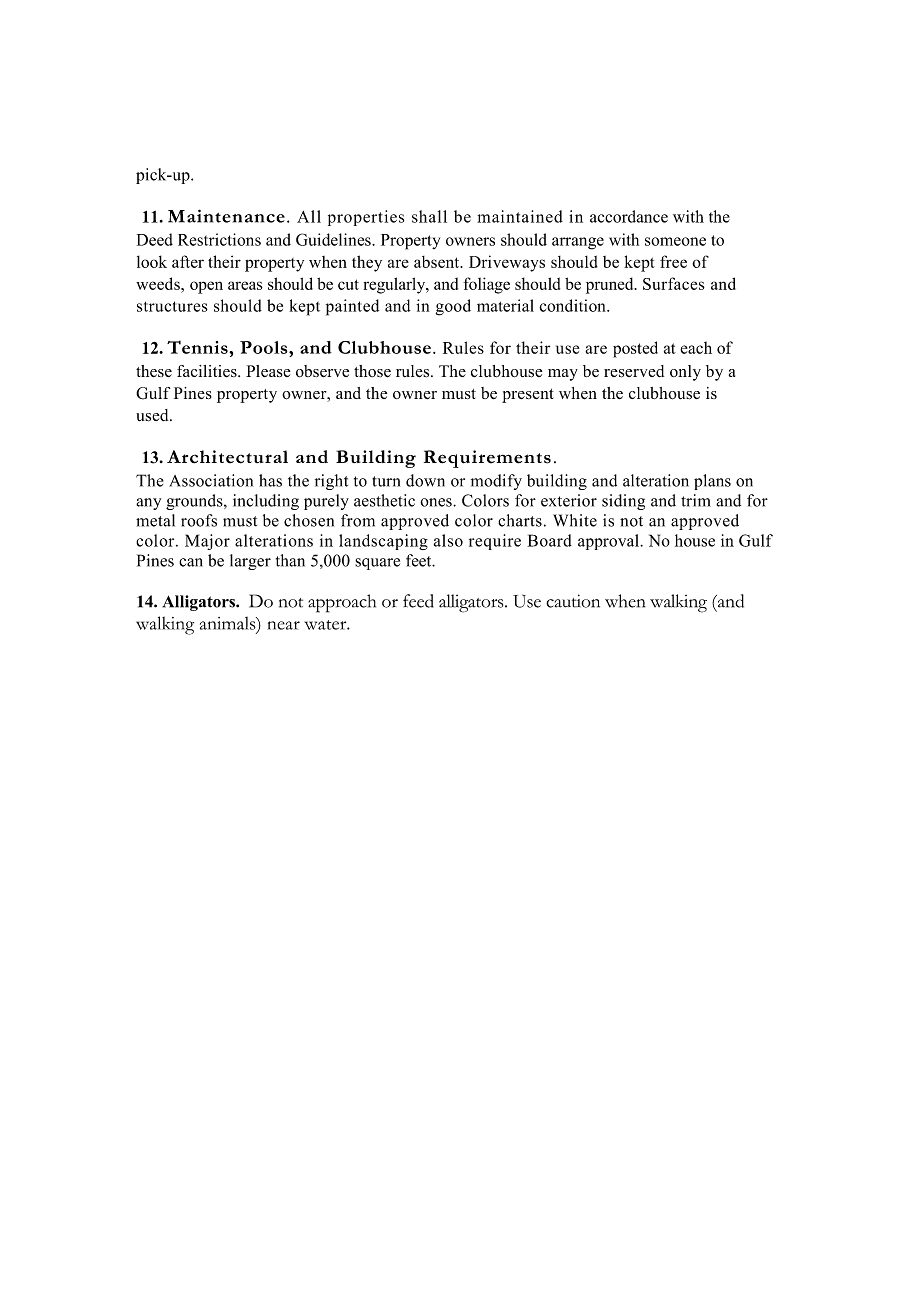  Describe the element at coordinates (219, 239) in the image. I see `Restrictions` at that location.
